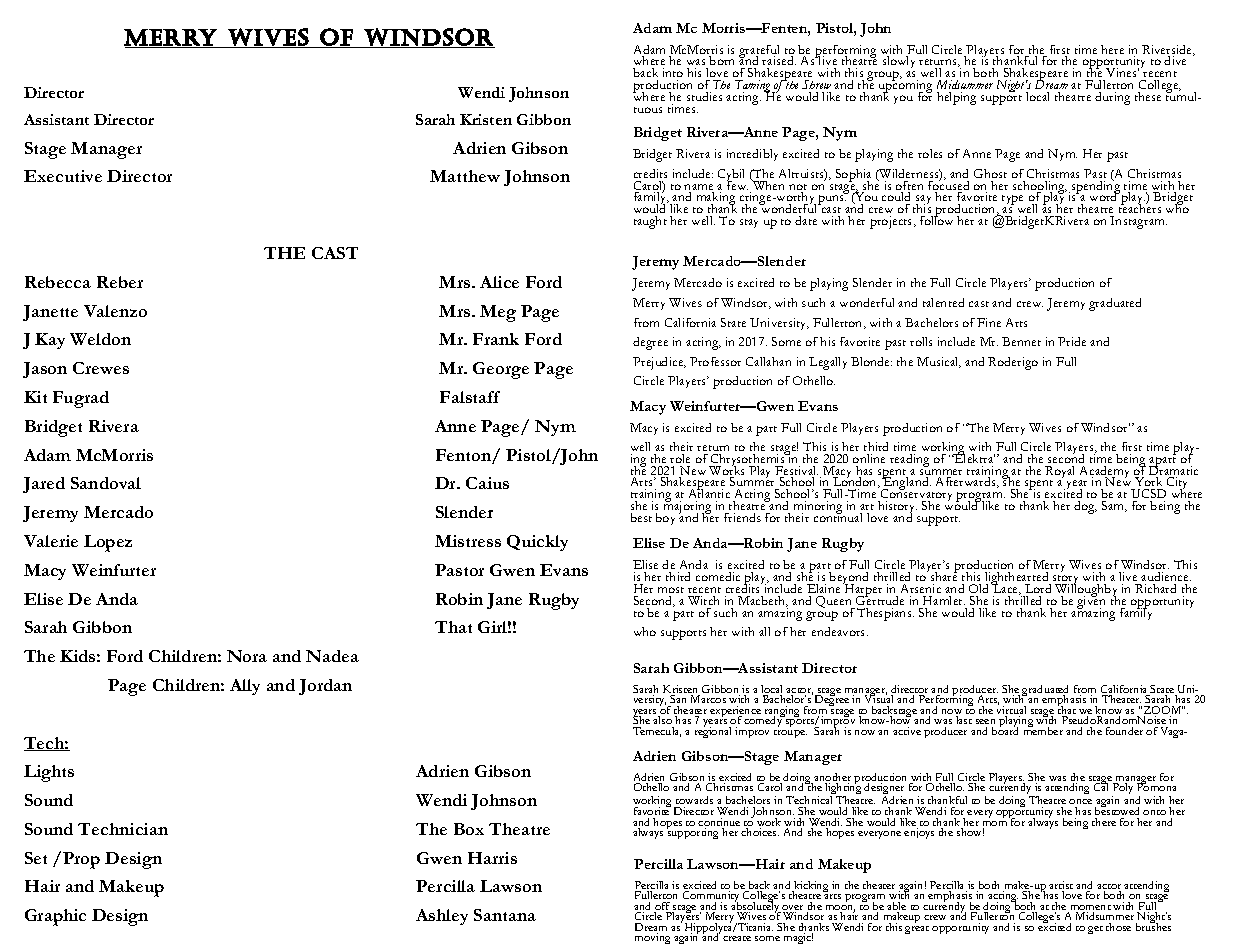 This document has height=952, width=1233. I want to click on Vines, so click(1122, 72).
